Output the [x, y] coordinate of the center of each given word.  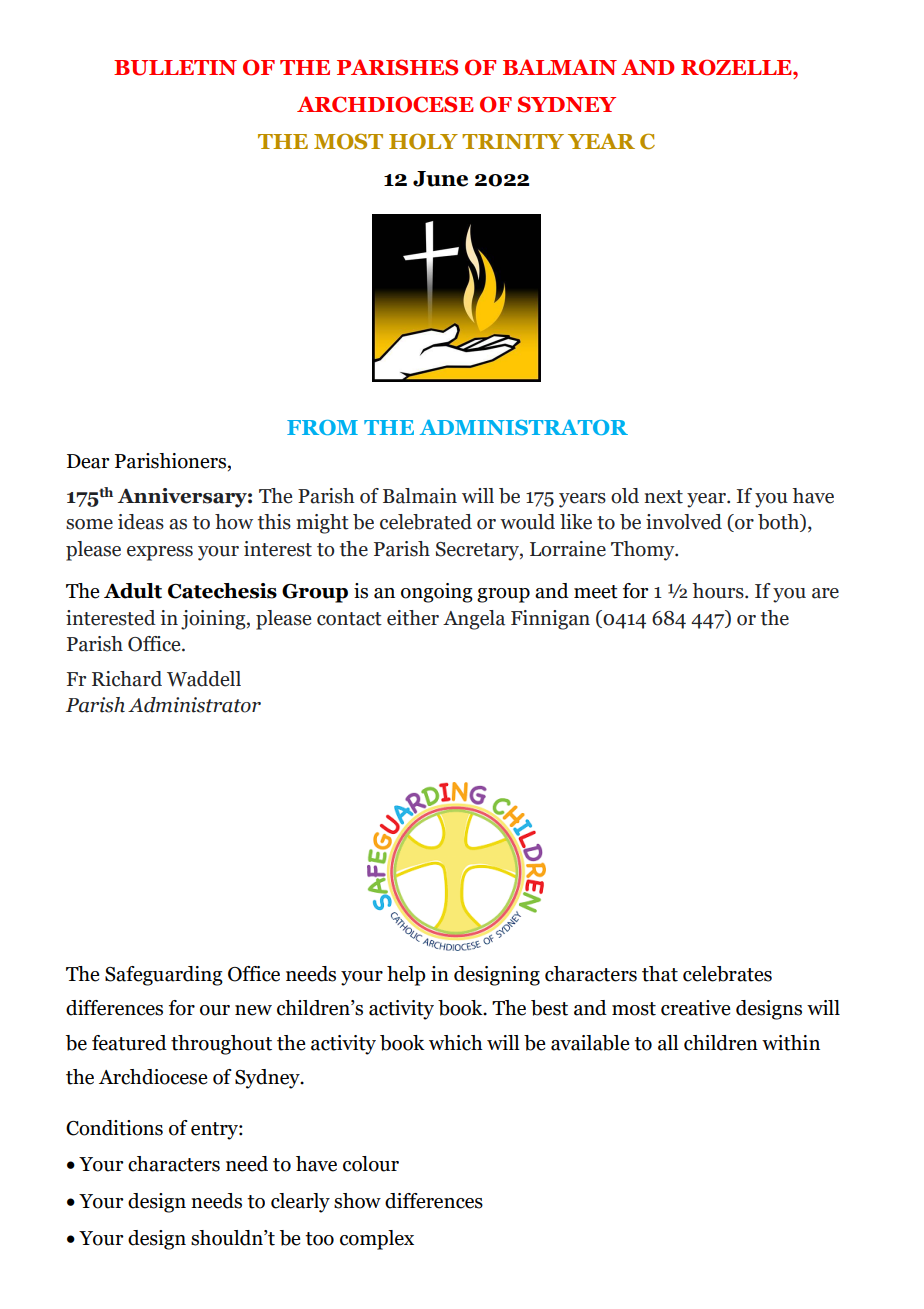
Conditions [114, 1128]
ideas [141, 522]
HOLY [423, 141]
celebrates [727, 974]
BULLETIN [175, 68]
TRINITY [513, 141]
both [779, 523]
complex [377, 1240]
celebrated [426, 522]
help [406, 976]
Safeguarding [164, 976]
